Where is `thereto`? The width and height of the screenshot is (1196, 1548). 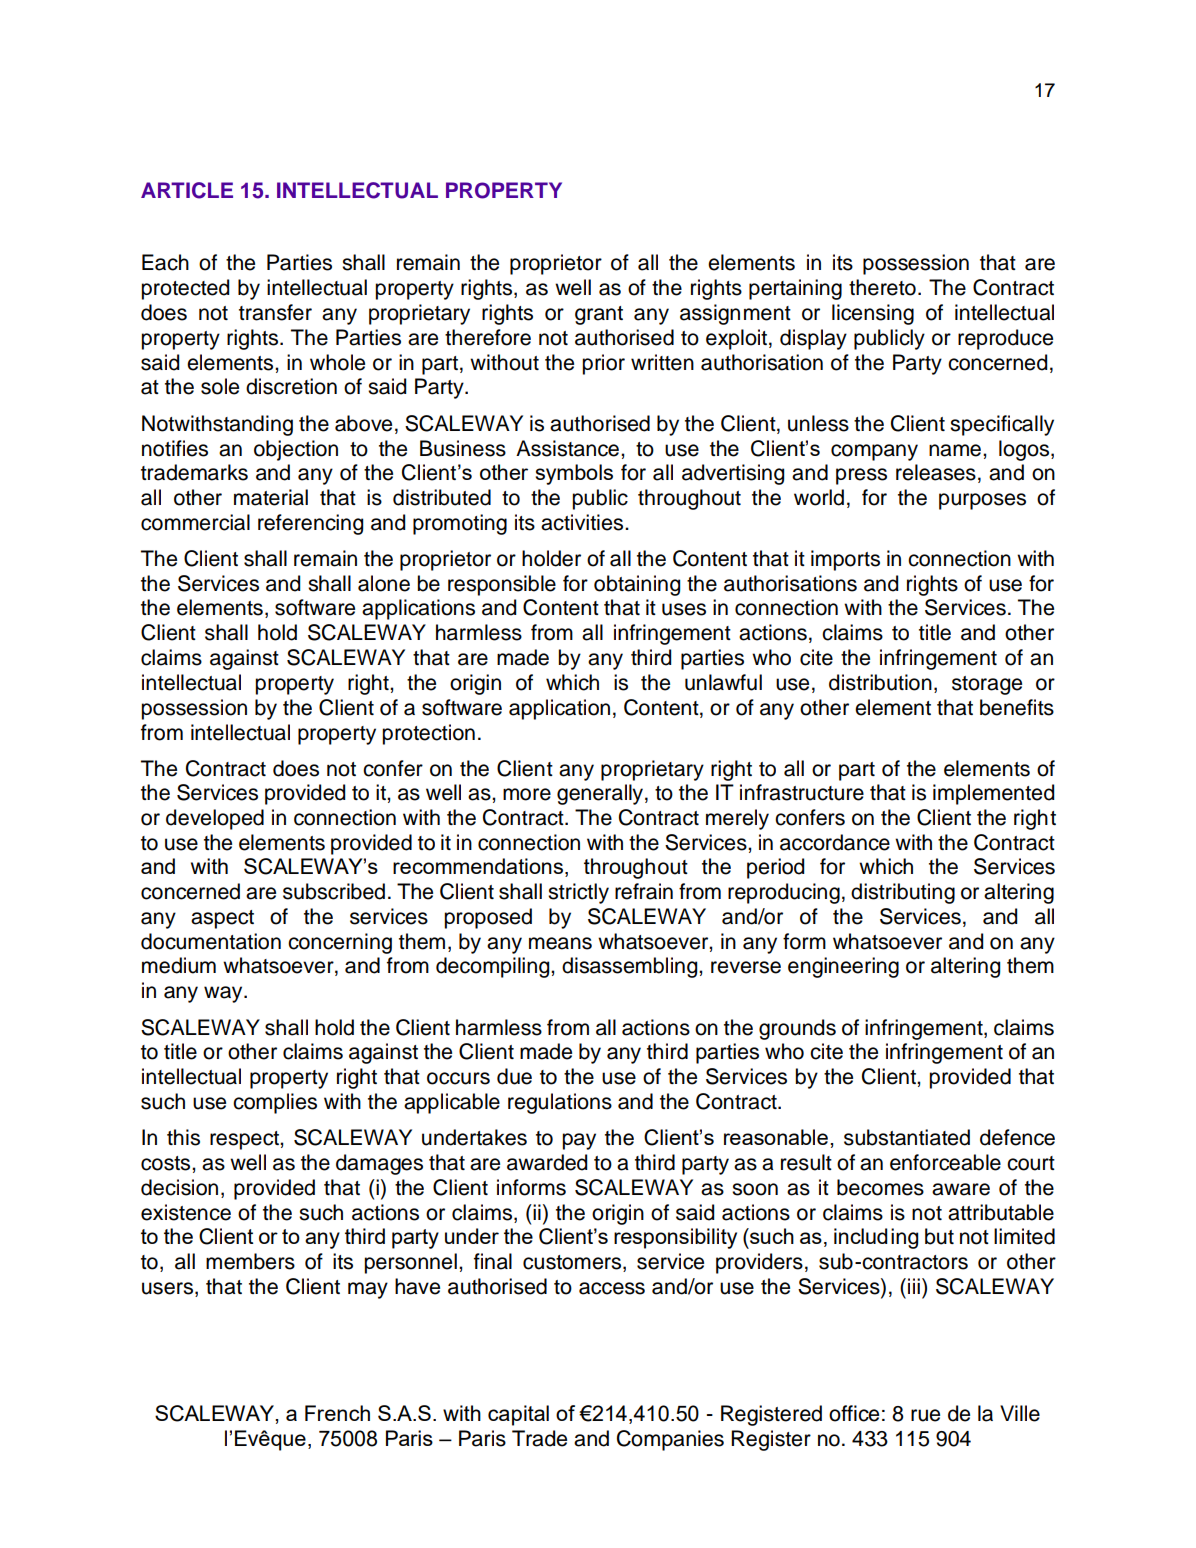 thereto is located at coordinates (882, 287).
